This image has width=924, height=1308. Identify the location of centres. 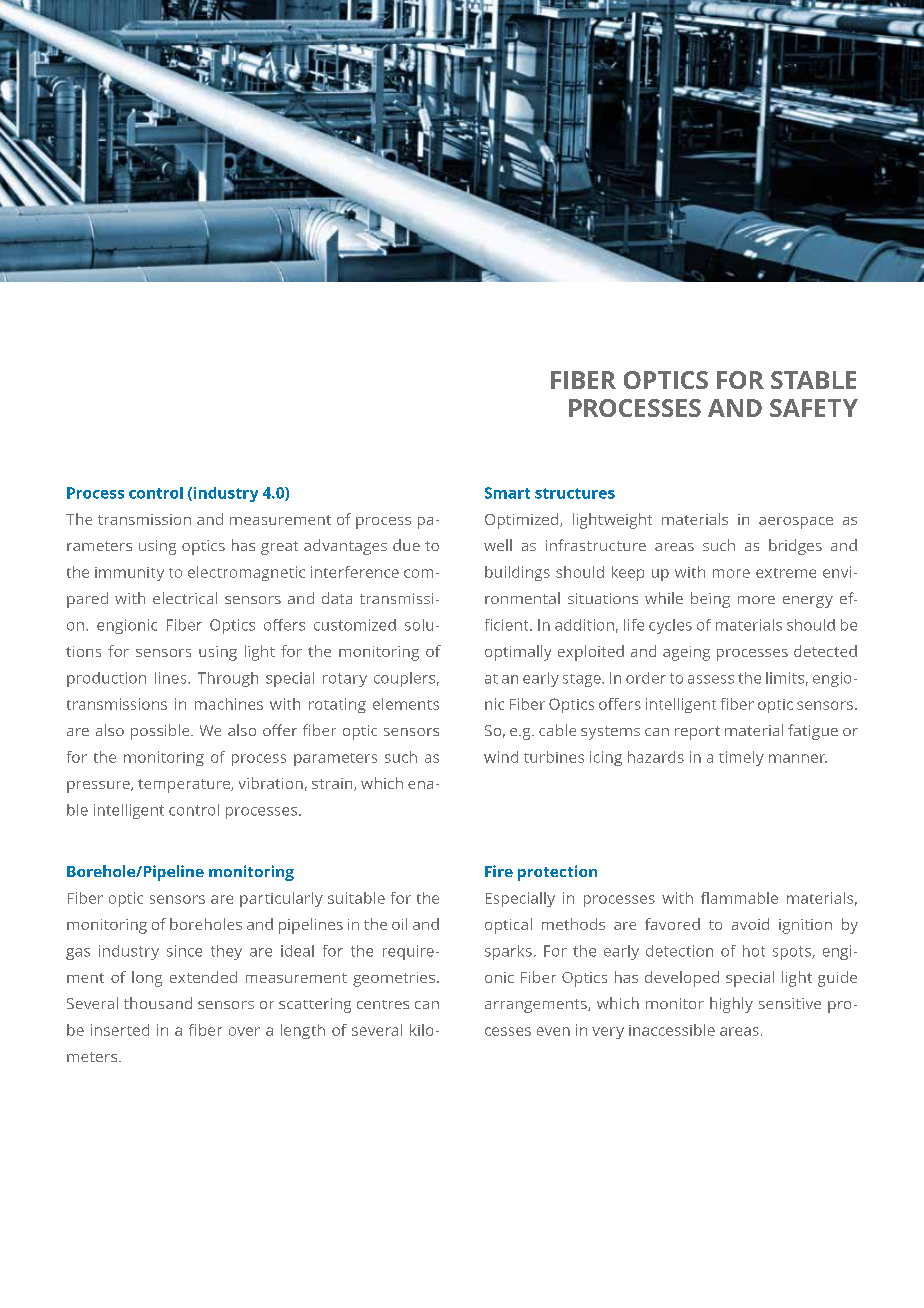
(383, 1004).
